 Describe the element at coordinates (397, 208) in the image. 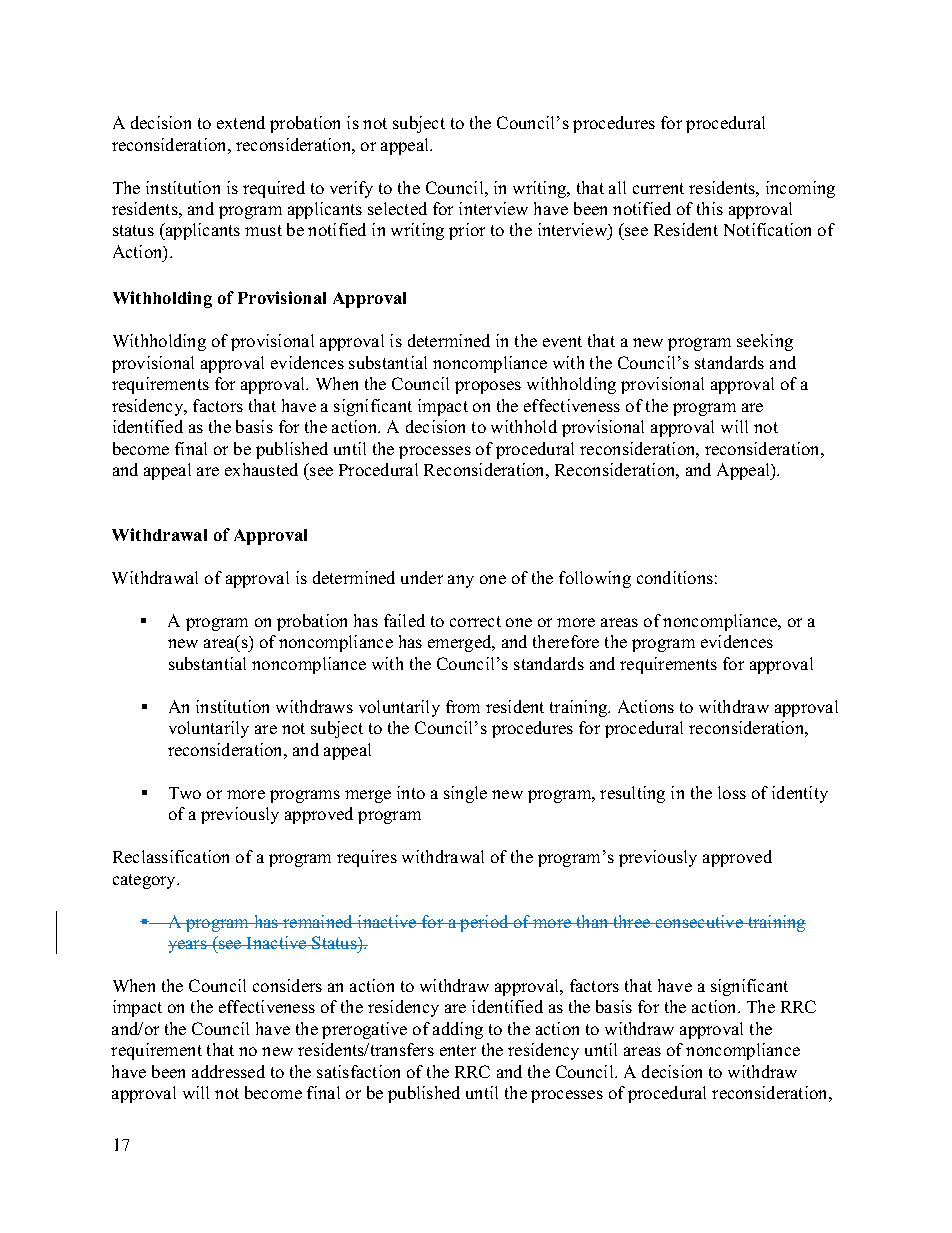

I see `selected` at that location.
